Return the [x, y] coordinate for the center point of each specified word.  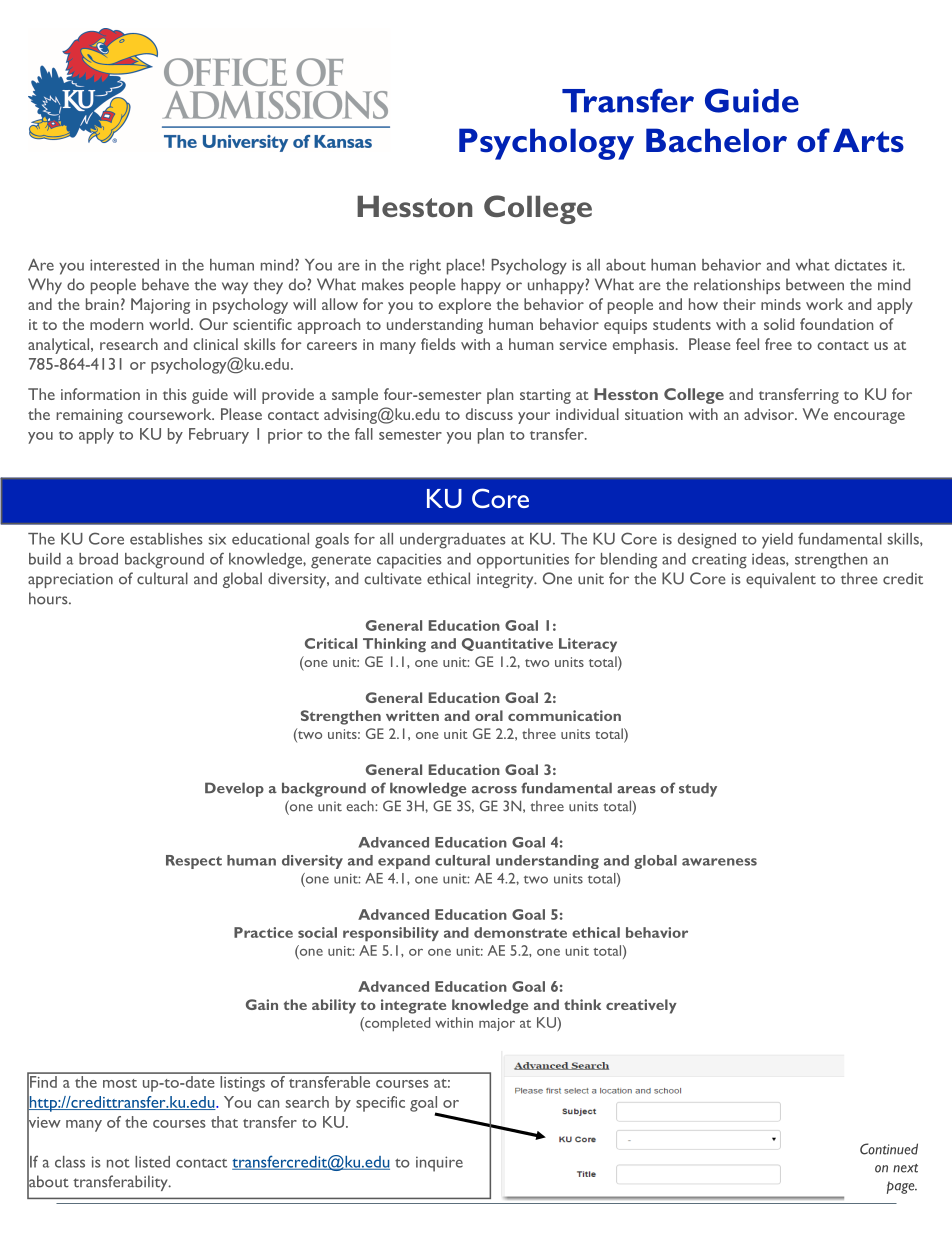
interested [124, 265]
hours [49, 598]
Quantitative [507, 644]
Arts [868, 140]
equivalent [781, 580]
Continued [889, 1149]
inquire [439, 1164]
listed [152, 1162]
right [425, 267]
